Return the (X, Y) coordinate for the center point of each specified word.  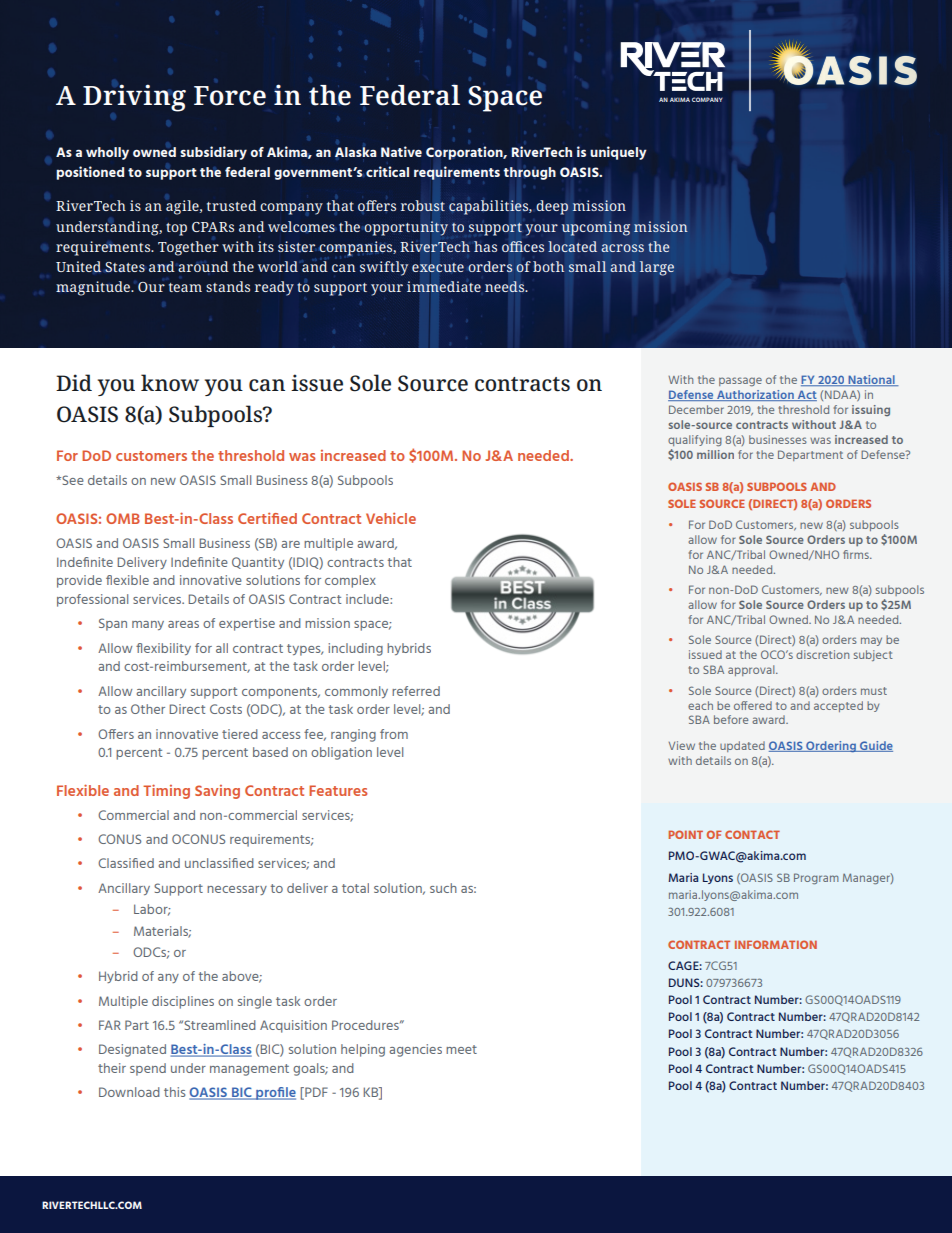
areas (183, 624)
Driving (134, 98)
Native (401, 151)
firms (857, 554)
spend (148, 1069)
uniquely (618, 153)
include (368, 599)
